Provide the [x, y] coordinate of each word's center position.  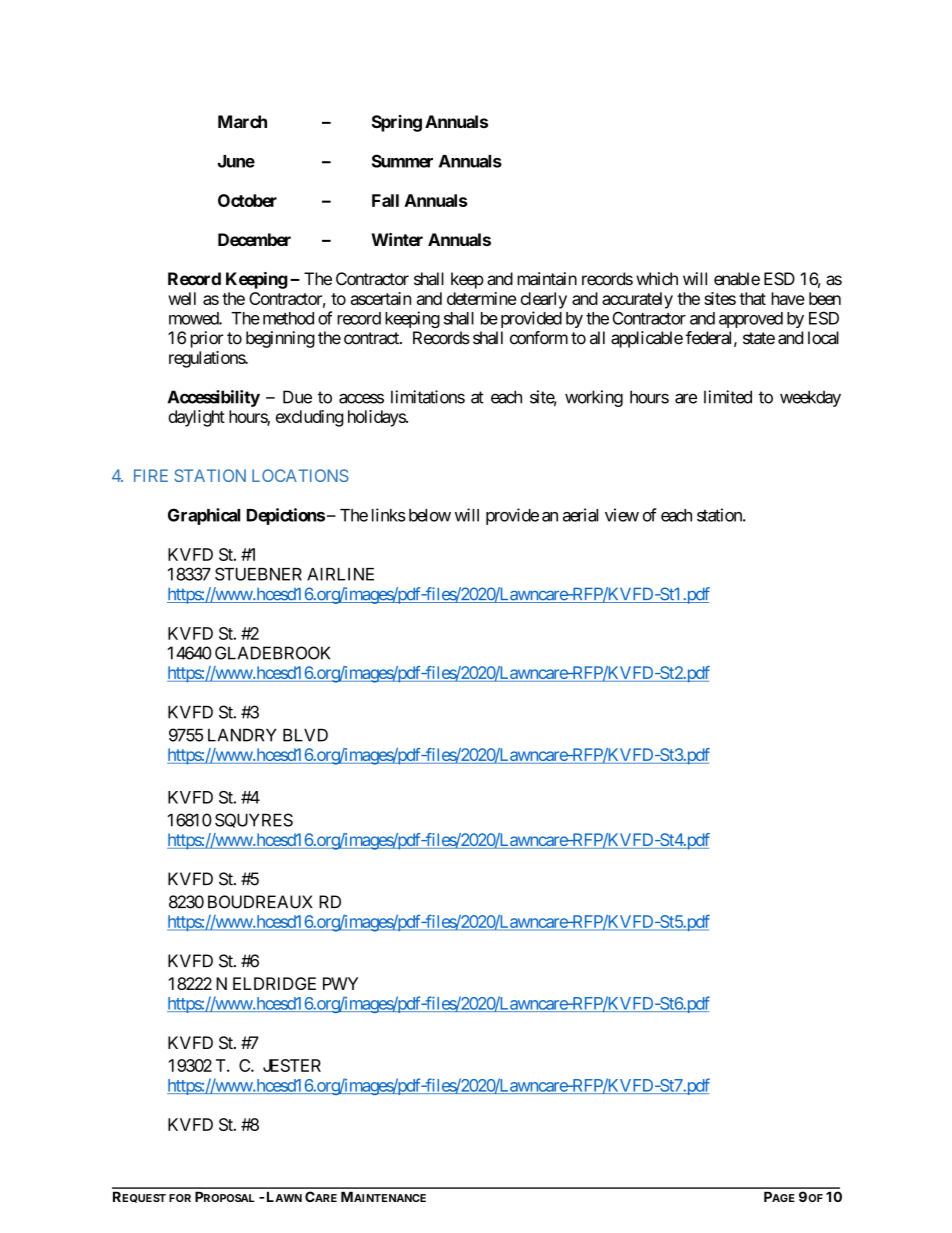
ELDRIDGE [274, 983]
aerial [580, 515]
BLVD [305, 735]
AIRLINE [340, 574]
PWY [340, 983]
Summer [402, 161]
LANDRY [242, 735]
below [430, 515]
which [657, 279]
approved [751, 320]
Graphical [204, 516]
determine [481, 298]
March [242, 121]
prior [207, 339]
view [622, 515]
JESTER [292, 1065]
